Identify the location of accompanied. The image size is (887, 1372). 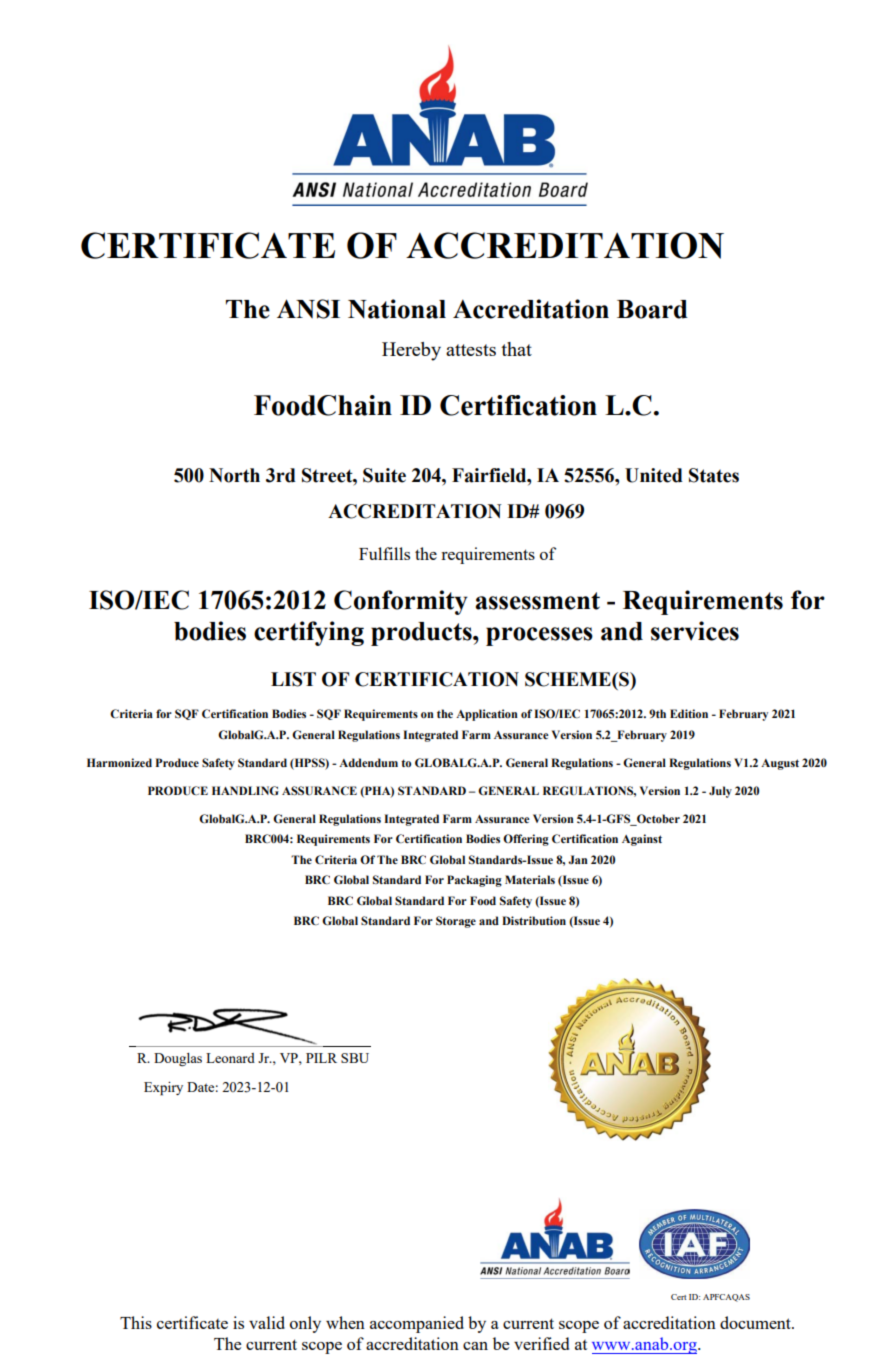
(417, 1324).
